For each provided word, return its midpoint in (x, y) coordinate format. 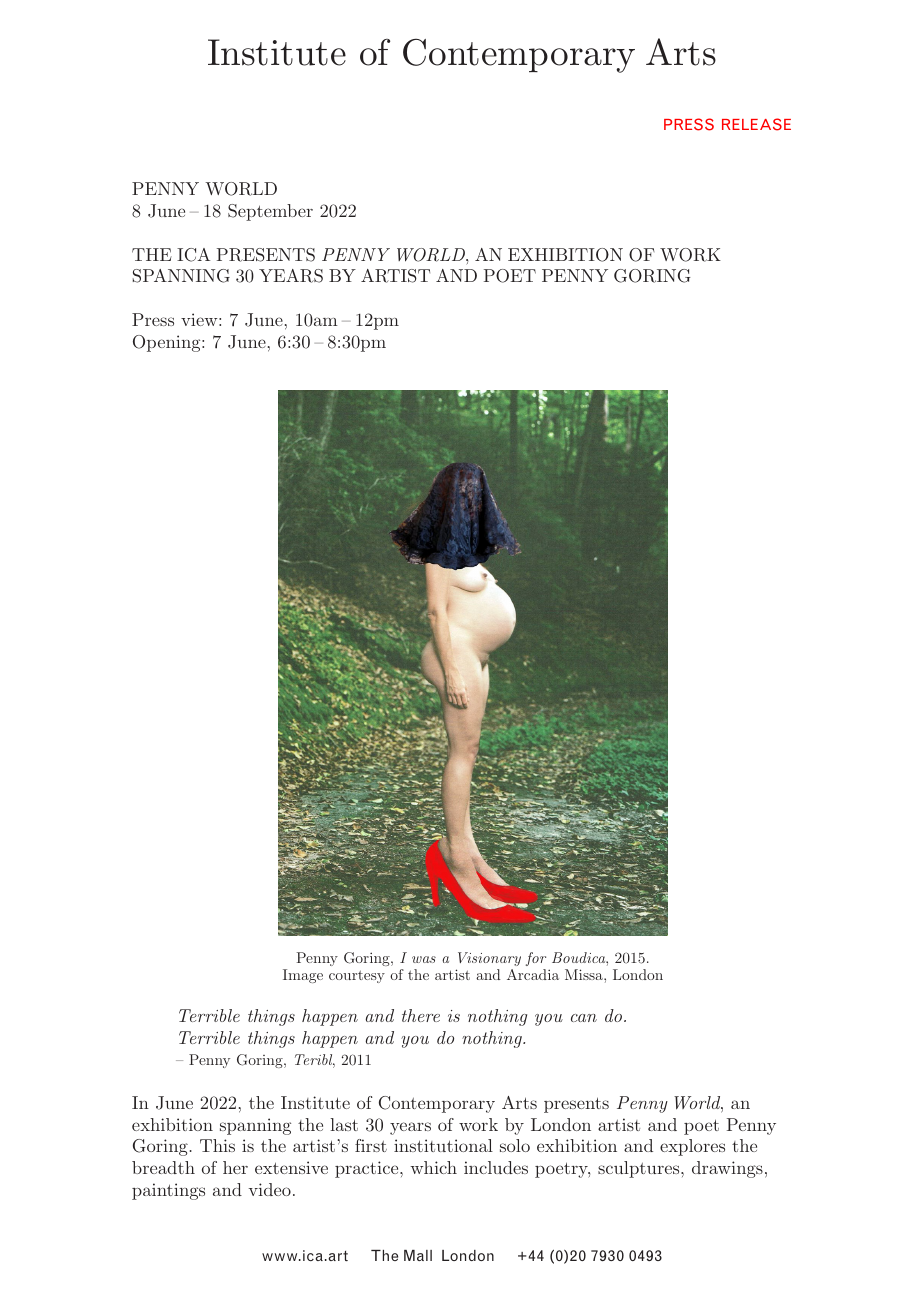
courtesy (357, 976)
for (536, 959)
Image (303, 976)
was (424, 959)
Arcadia (533, 974)
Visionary (489, 959)
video (270, 1189)
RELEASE (756, 124)
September (270, 212)
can (584, 1018)
